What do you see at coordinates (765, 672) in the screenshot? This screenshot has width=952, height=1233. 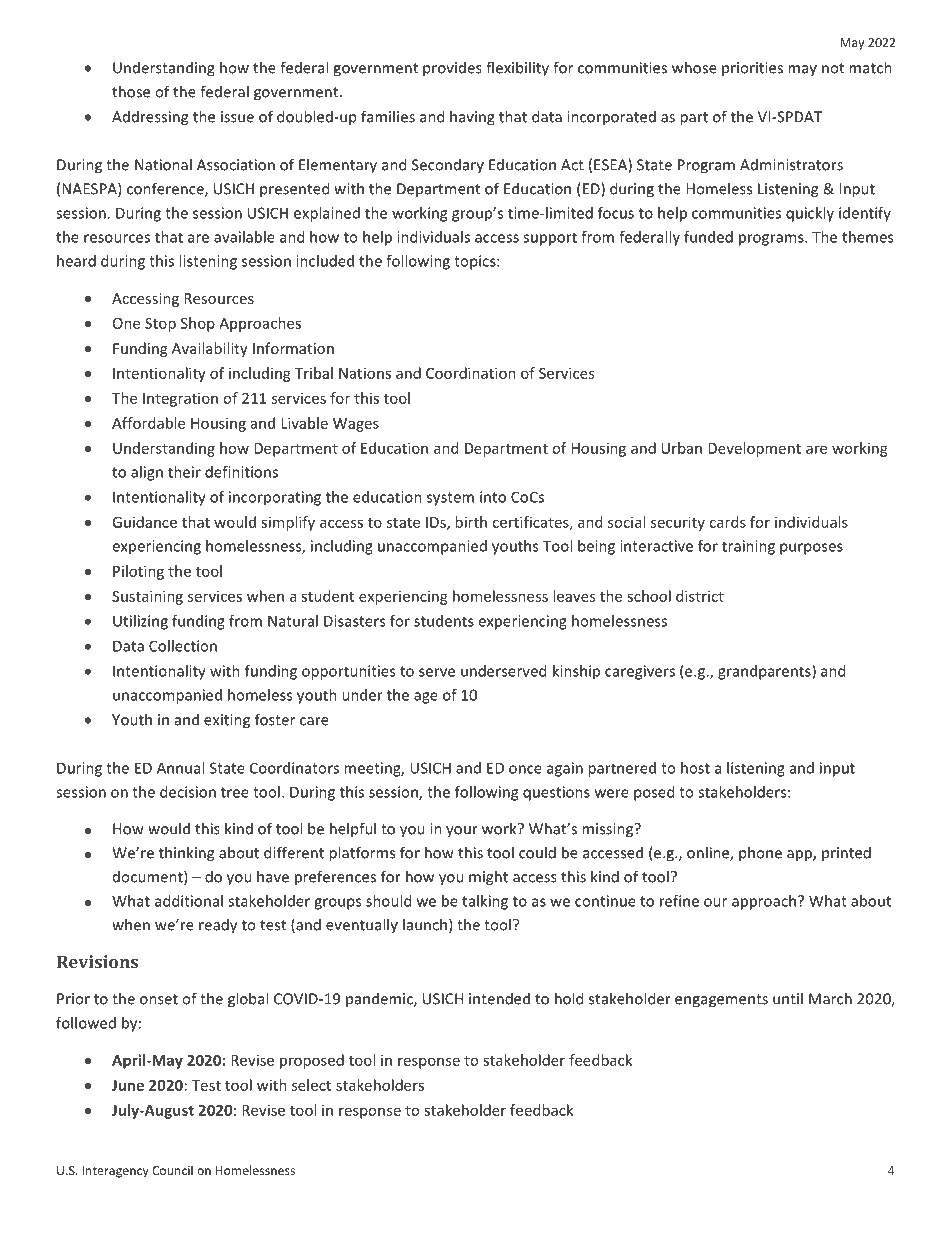 I see `grandparents` at bounding box center [765, 672].
